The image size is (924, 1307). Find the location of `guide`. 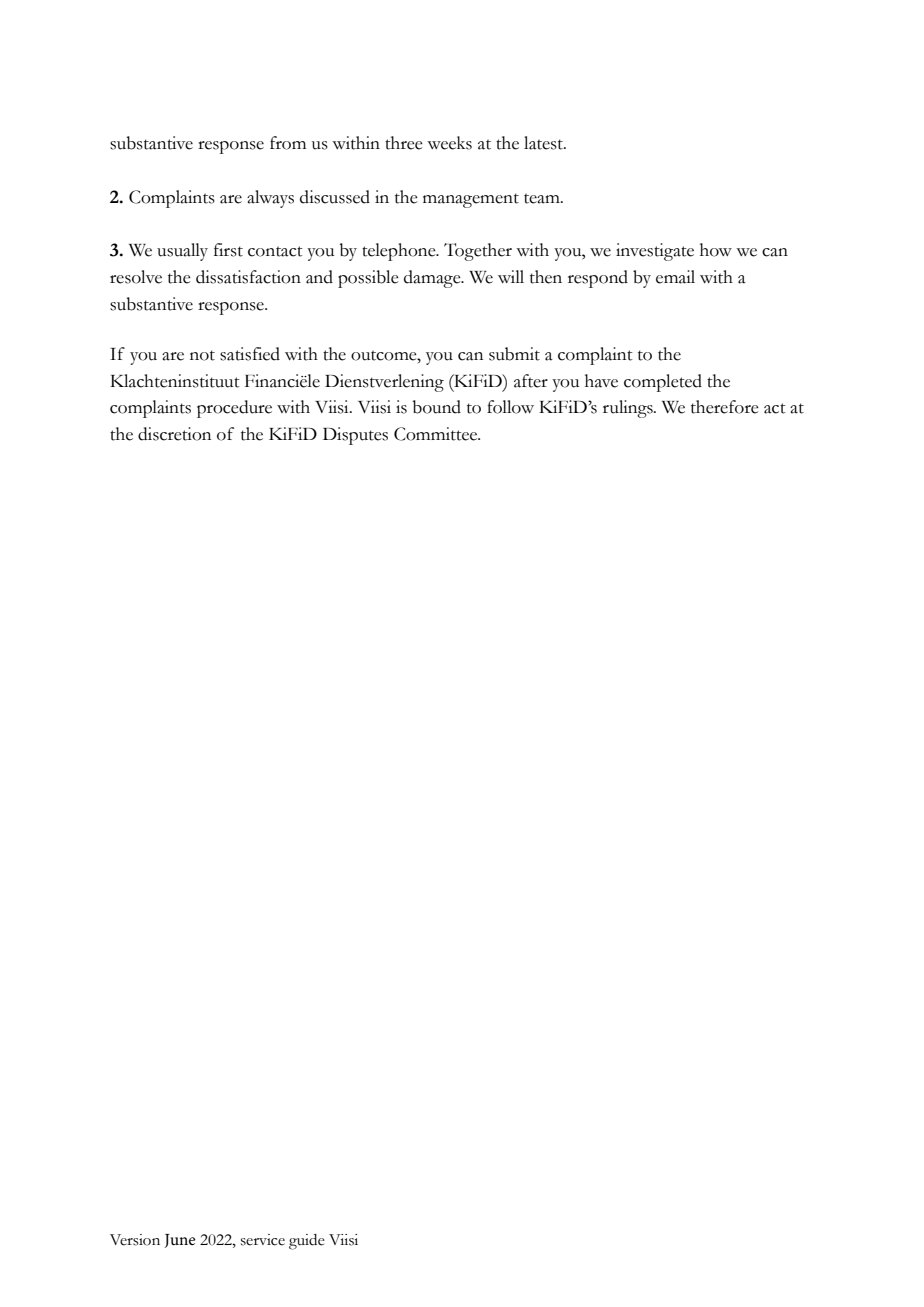

guide is located at coordinates (307, 1242).
